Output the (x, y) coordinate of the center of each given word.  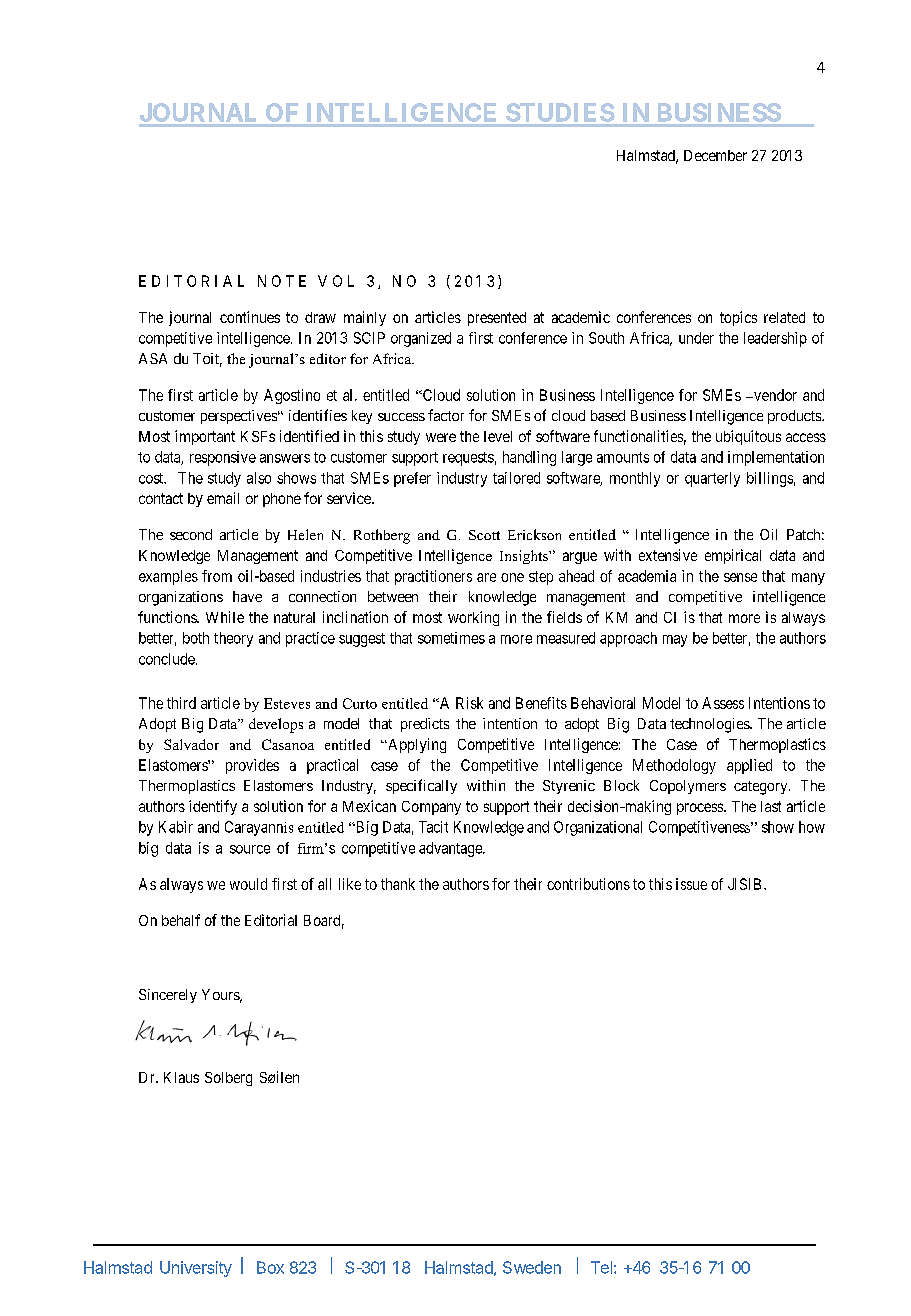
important (205, 437)
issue (691, 884)
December (715, 155)
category (762, 788)
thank (398, 884)
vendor (774, 395)
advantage (451, 849)
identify (213, 807)
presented (497, 319)
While (225, 617)
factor (446, 415)
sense (740, 577)
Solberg (228, 1079)
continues (250, 317)
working (473, 618)
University (196, 1269)
